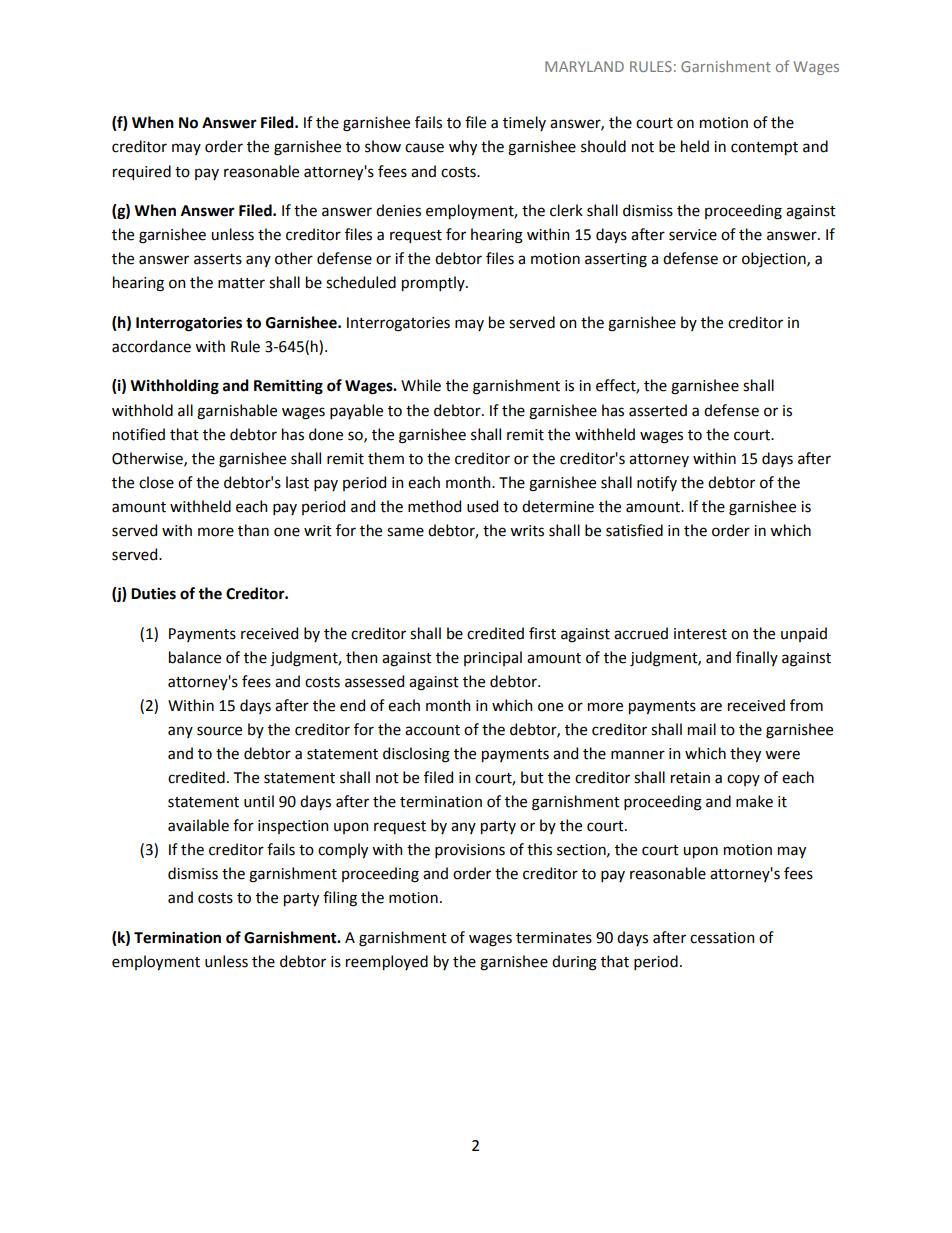 This image has height=1233, width=952. I want to click on objection, so click(775, 259).
